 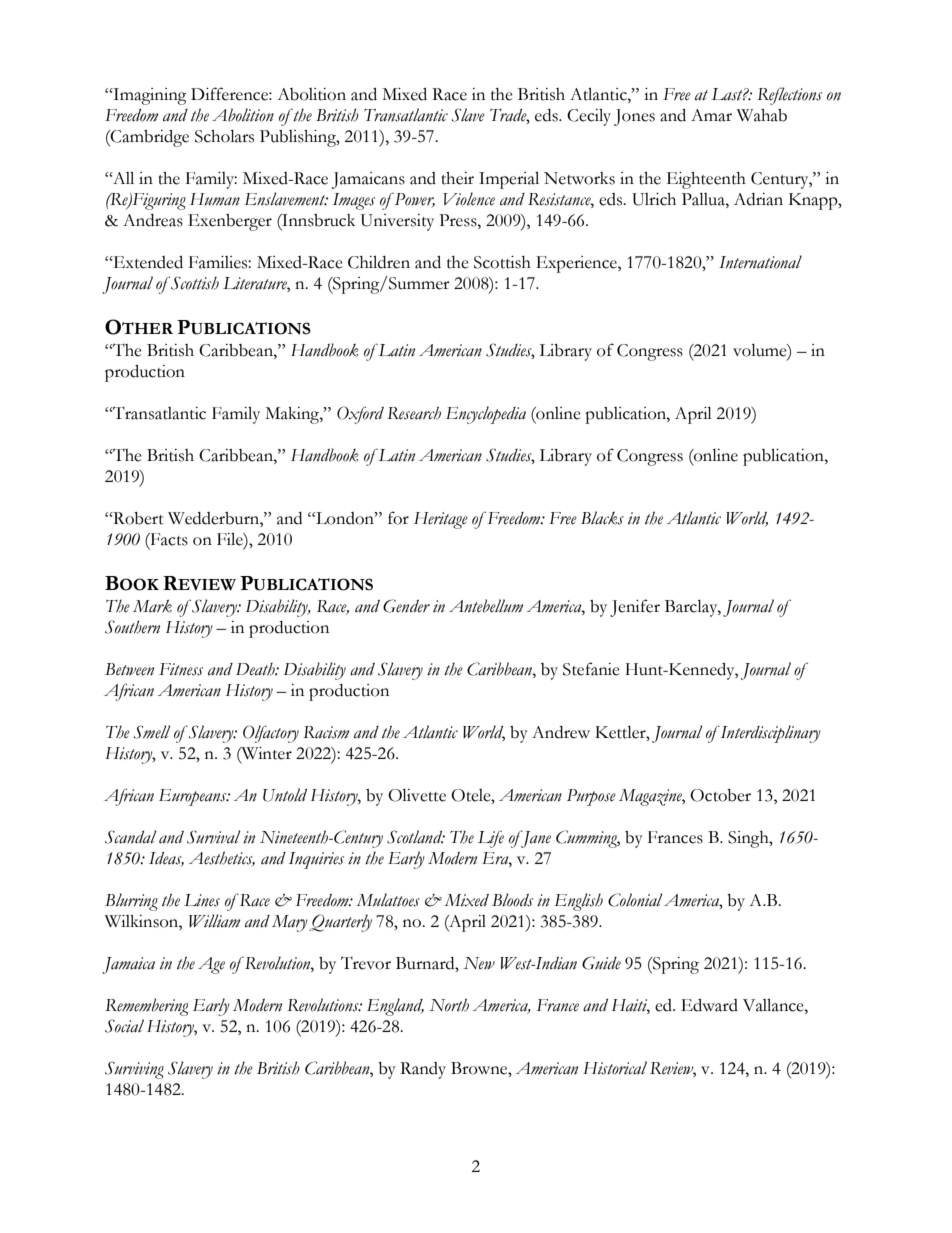 What do you see at coordinates (491, 839) in the screenshot?
I see `Life` at bounding box center [491, 839].
